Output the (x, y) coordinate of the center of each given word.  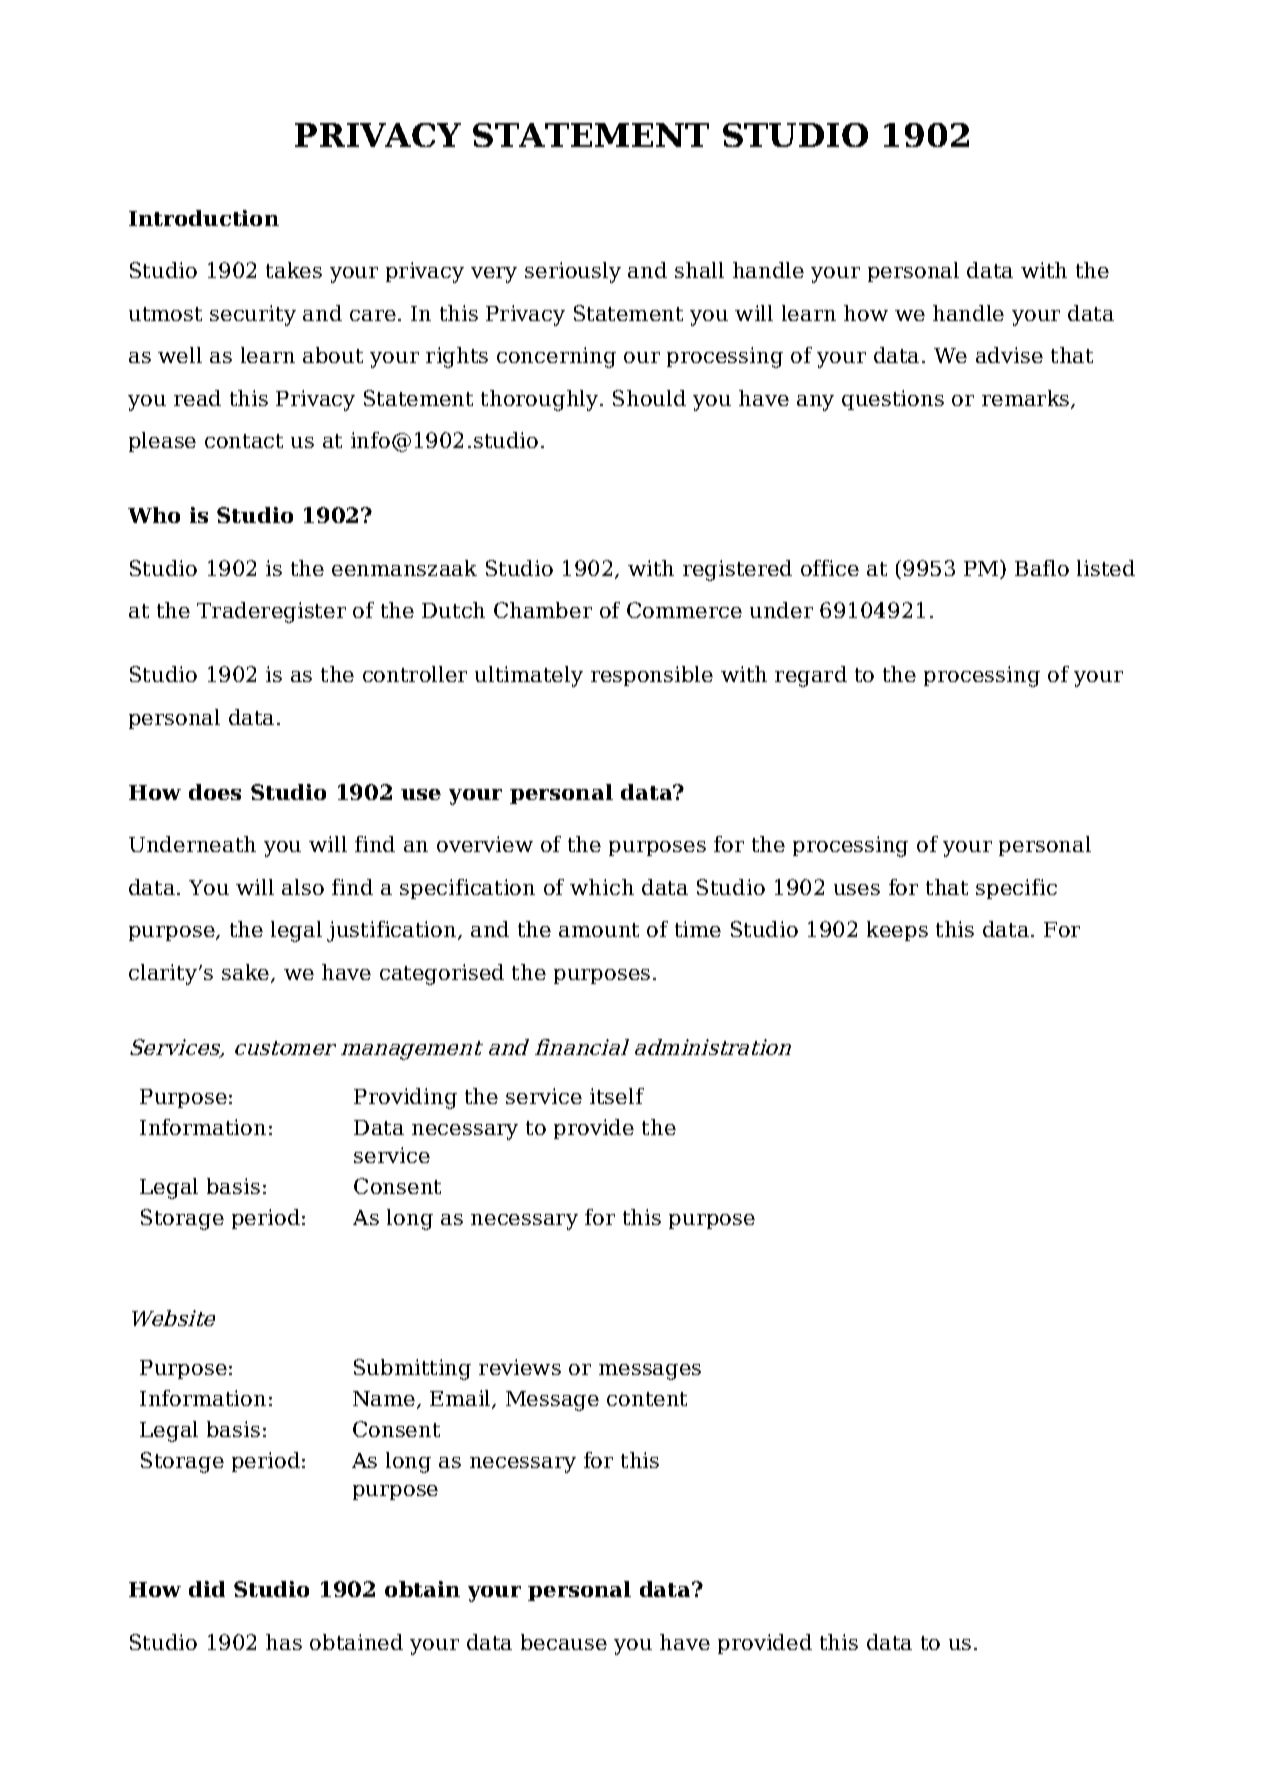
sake (245, 972)
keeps (897, 931)
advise (1009, 355)
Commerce (684, 610)
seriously (573, 272)
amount (599, 930)
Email (461, 1399)
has (284, 1642)
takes (294, 270)
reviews (520, 1367)
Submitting (412, 1369)
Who (154, 515)
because (564, 1642)
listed (1106, 568)
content (647, 1399)
